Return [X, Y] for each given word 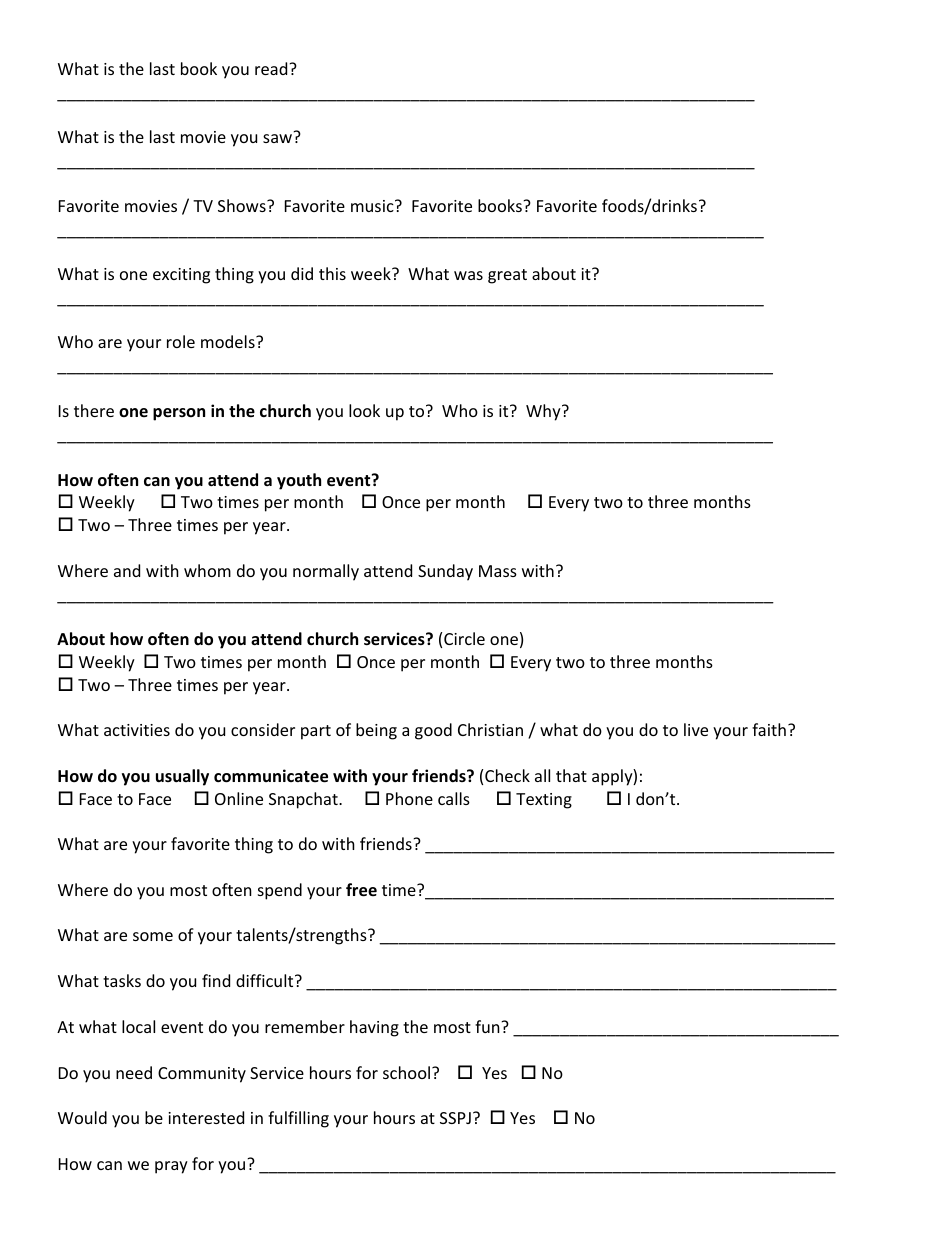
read [272, 68]
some [153, 936]
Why [544, 412]
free [361, 890]
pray [171, 1167]
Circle [464, 638]
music [373, 206]
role [181, 341]
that [571, 775]
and [127, 570]
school [406, 1072]
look [364, 410]
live [696, 729]
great [507, 276]
